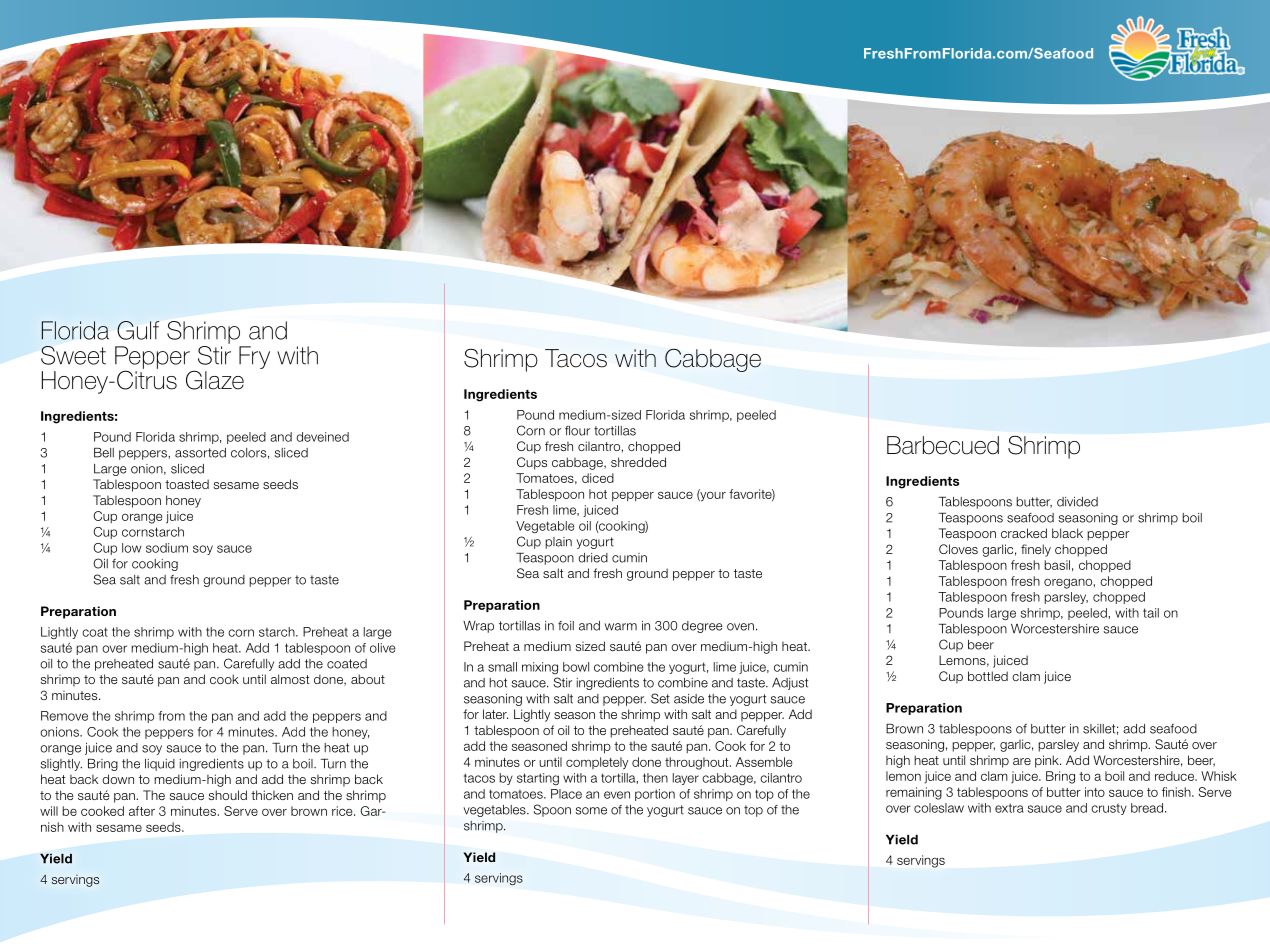 This page has width=1270, height=952. Describe the element at coordinates (200, 453) in the page. I see `assorted` at that location.
